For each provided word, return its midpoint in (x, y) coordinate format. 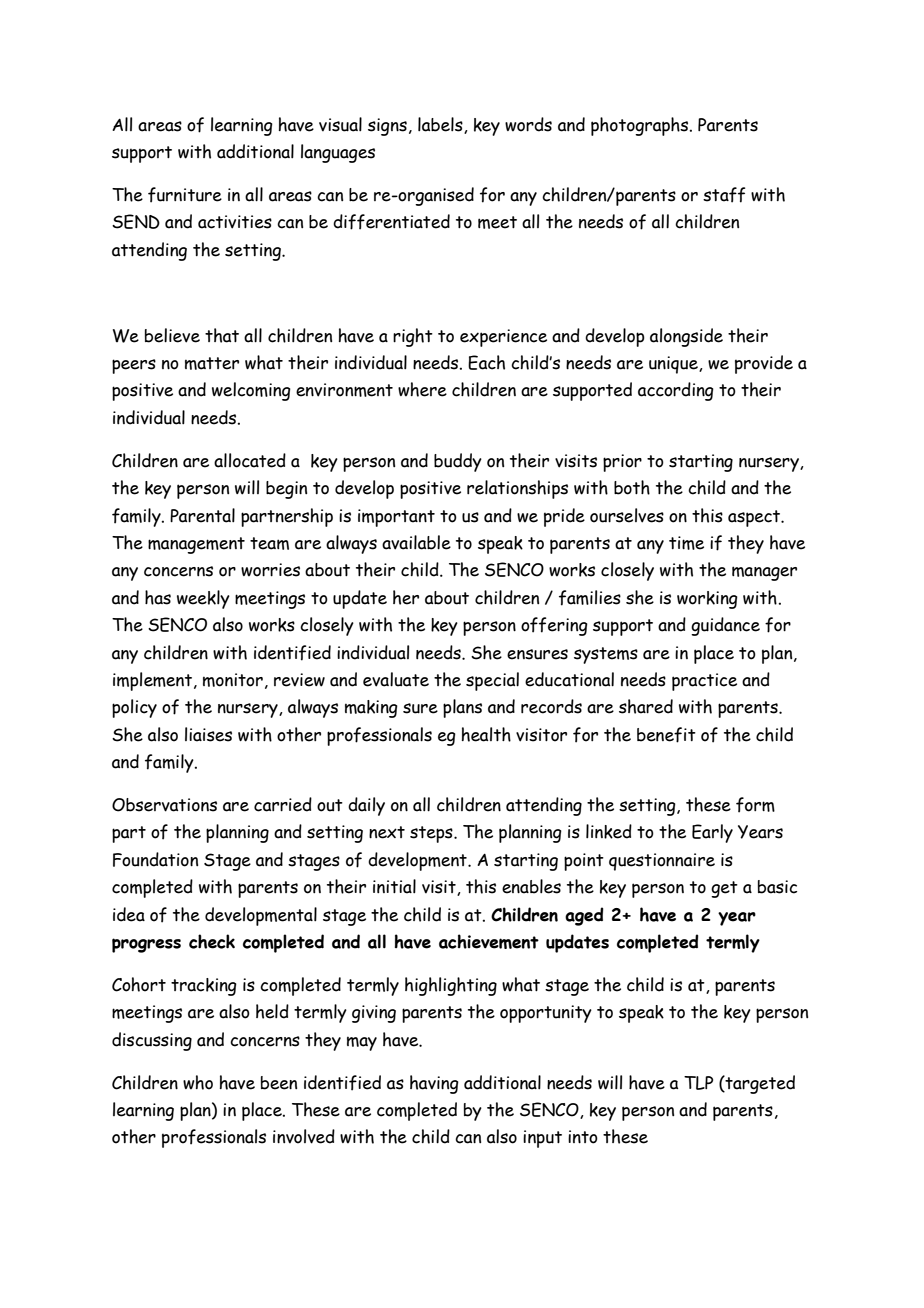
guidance (725, 626)
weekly (203, 599)
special (492, 681)
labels (441, 125)
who (198, 1082)
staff (724, 195)
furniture (185, 195)
